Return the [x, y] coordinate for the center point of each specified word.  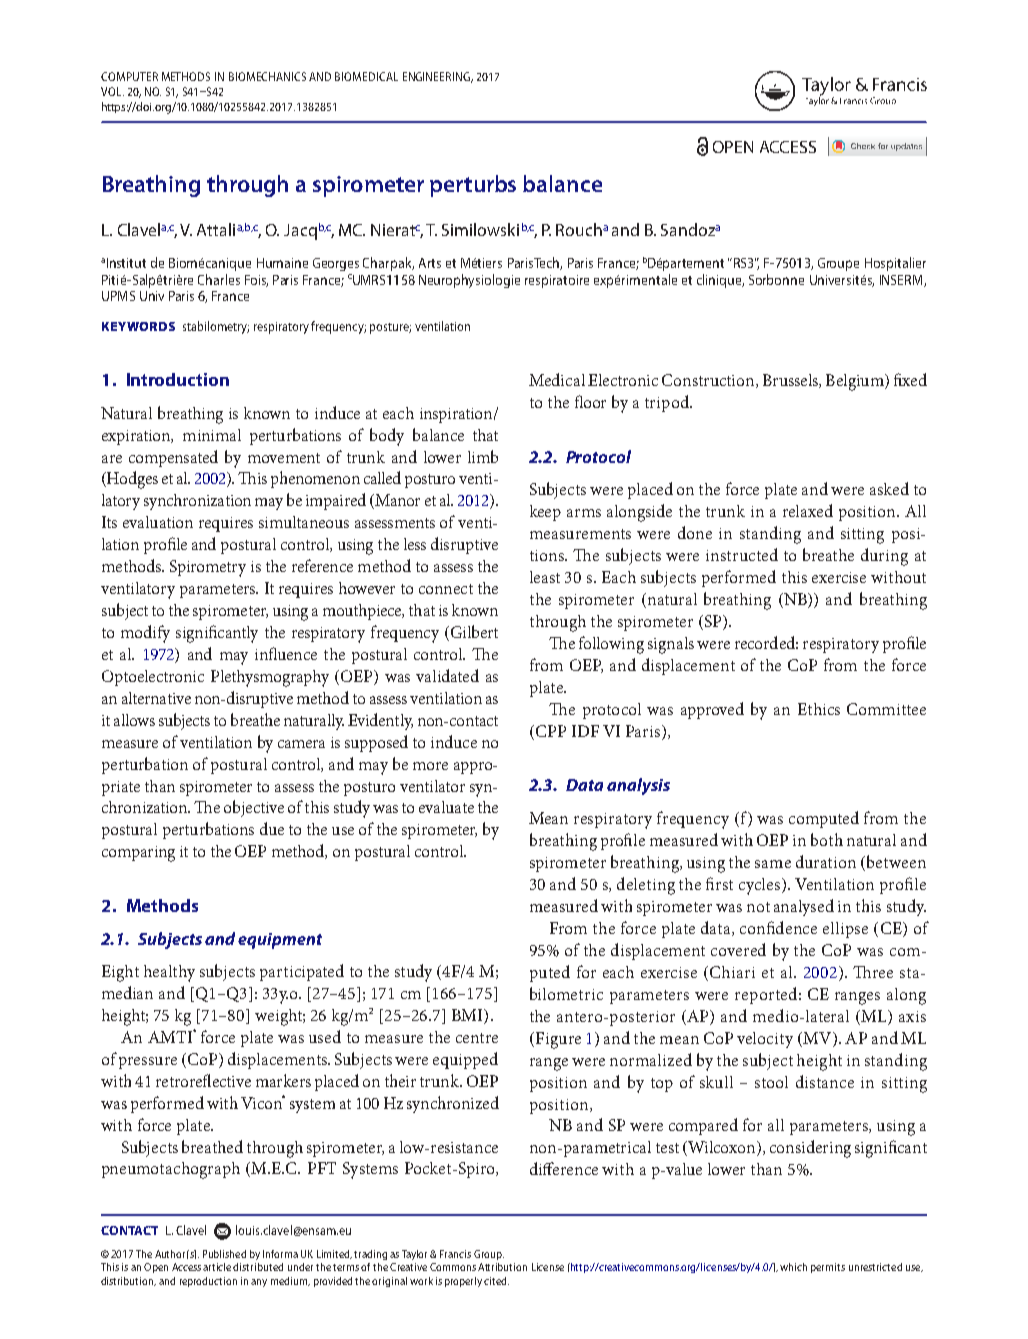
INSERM [902, 281]
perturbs [473, 186]
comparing [138, 854]
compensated [173, 458]
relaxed [808, 510]
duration [826, 861]
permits [828, 1268]
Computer [129, 76]
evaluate [446, 807]
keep [545, 513]
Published [224, 1254]
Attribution [502, 1267]
